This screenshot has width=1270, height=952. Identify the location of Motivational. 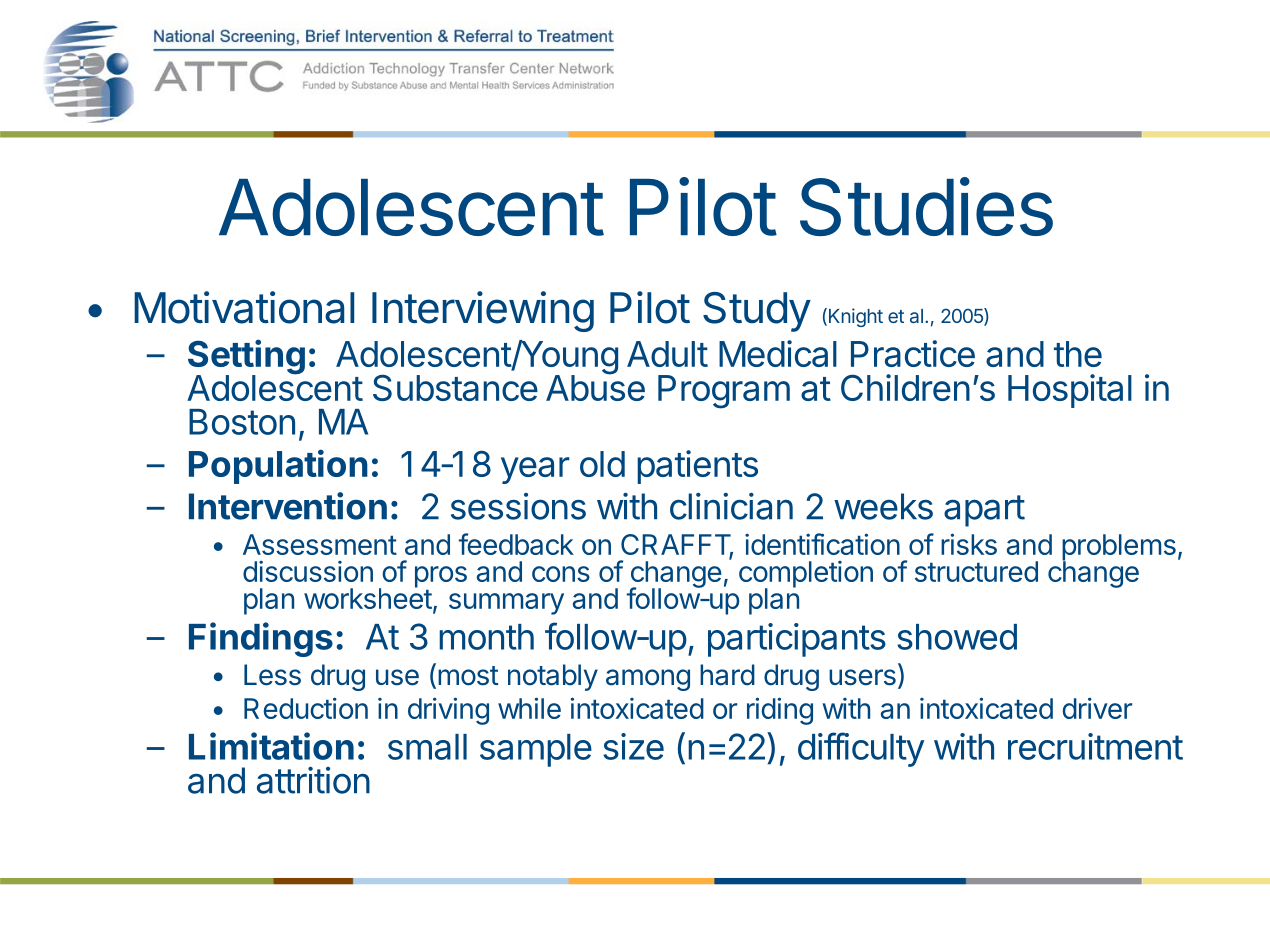
(244, 307).
